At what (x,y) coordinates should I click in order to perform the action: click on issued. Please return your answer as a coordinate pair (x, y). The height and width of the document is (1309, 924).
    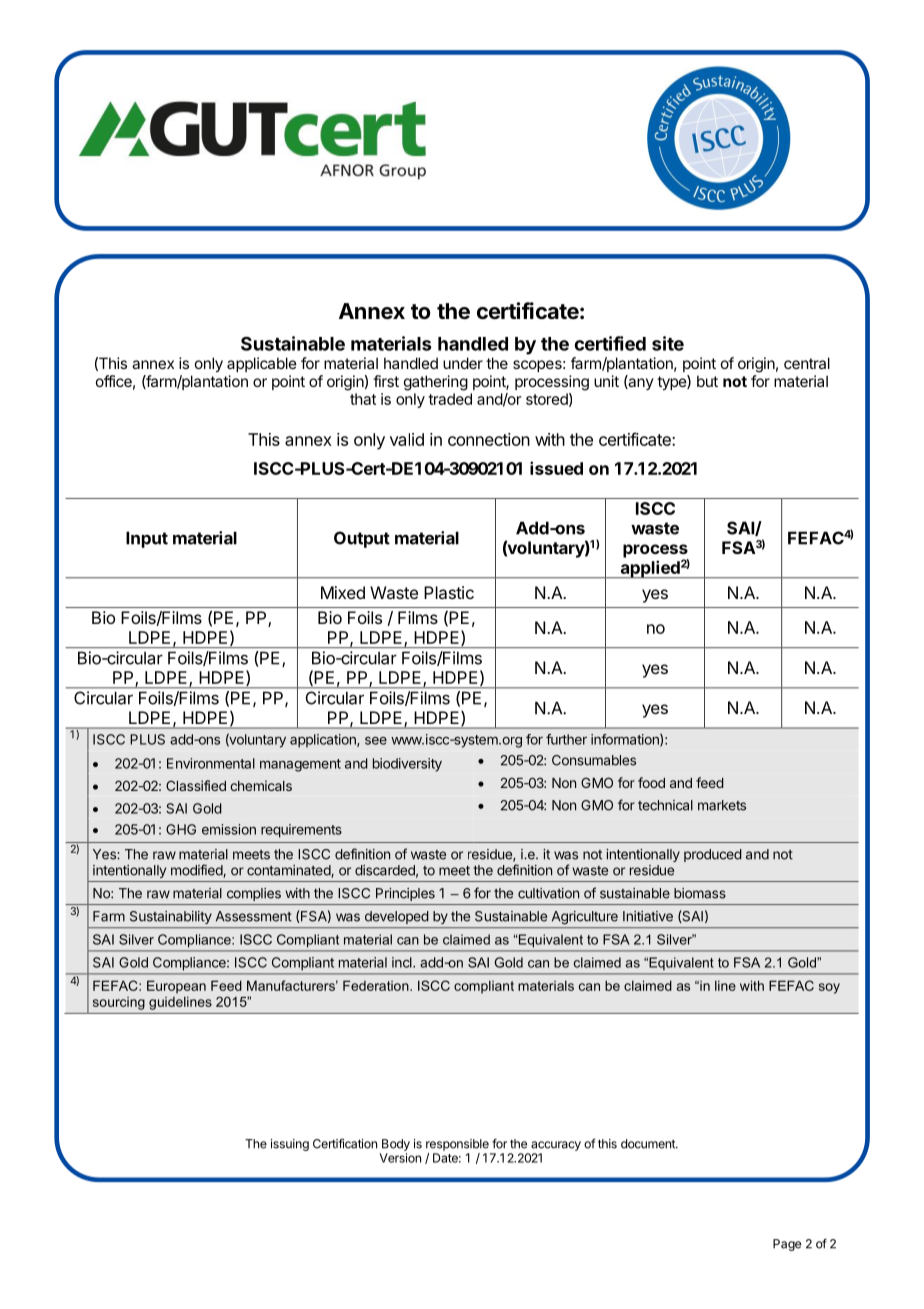
    Looking at the image, I should click on (556, 468).
